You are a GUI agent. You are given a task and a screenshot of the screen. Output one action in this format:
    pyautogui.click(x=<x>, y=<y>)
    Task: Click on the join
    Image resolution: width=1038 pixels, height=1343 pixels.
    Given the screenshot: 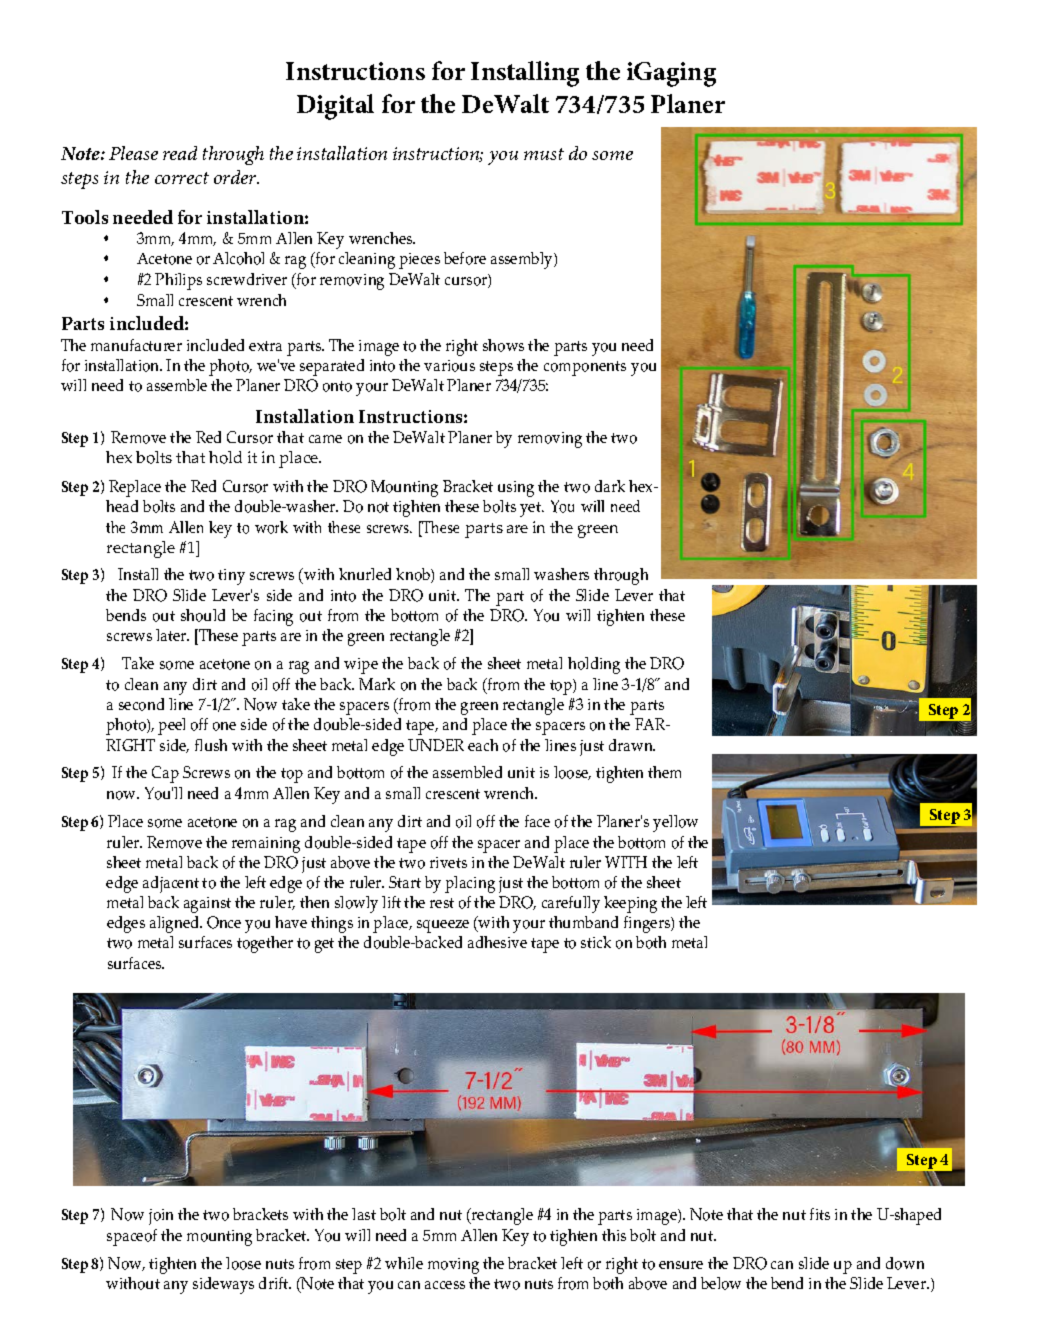 What is the action you would take?
    pyautogui.click(x=161, y=1217)
